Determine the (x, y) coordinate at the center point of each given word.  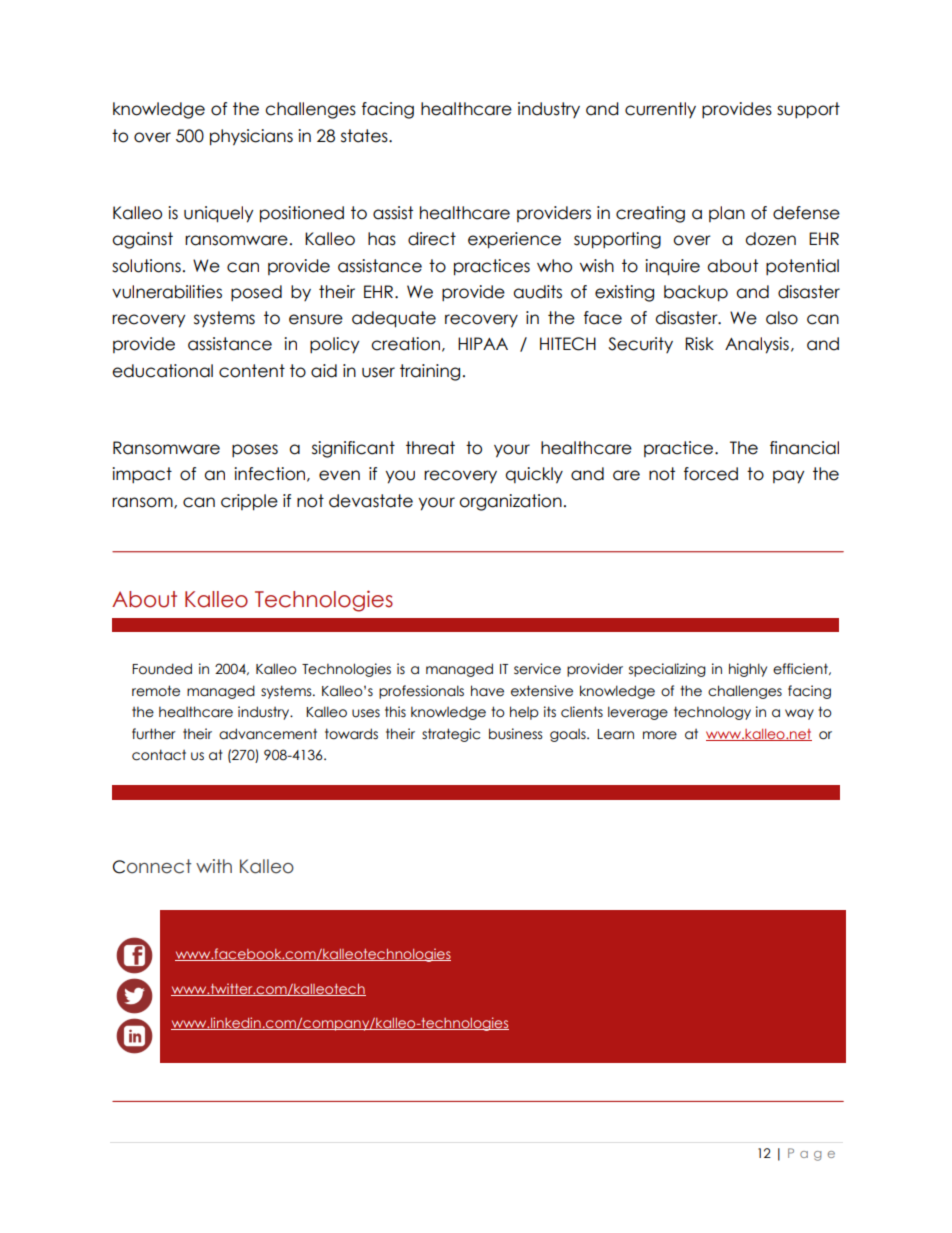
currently (660, 110)
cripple (249, 502)
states (365, 136)
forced (711, 474)
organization (510, 502)
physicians (251, 137)
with (214, 866)
